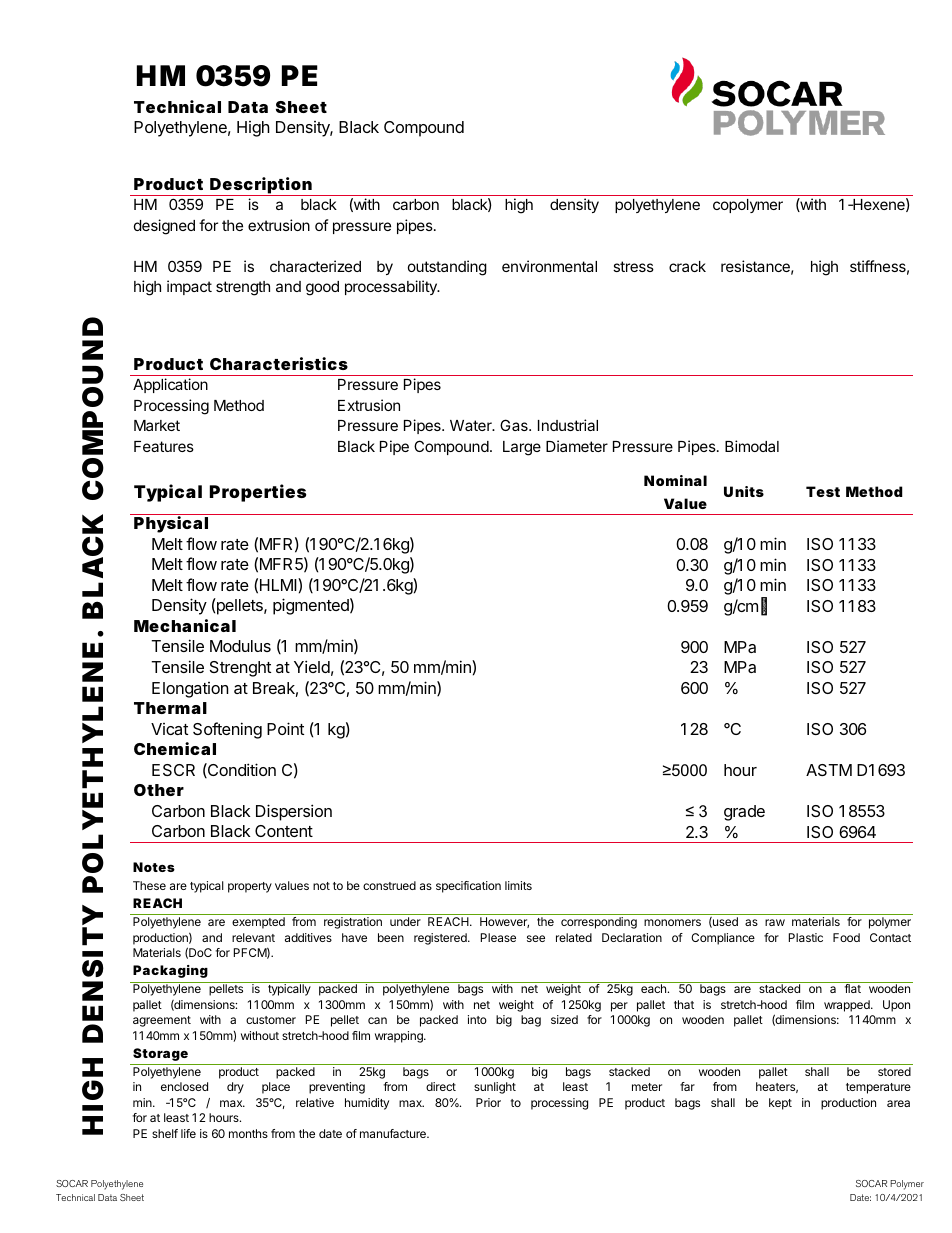 The width and height of the image is (952, 1233). Describe the element at coordinates (744, 813) in the image. I see `grade` at that location.
